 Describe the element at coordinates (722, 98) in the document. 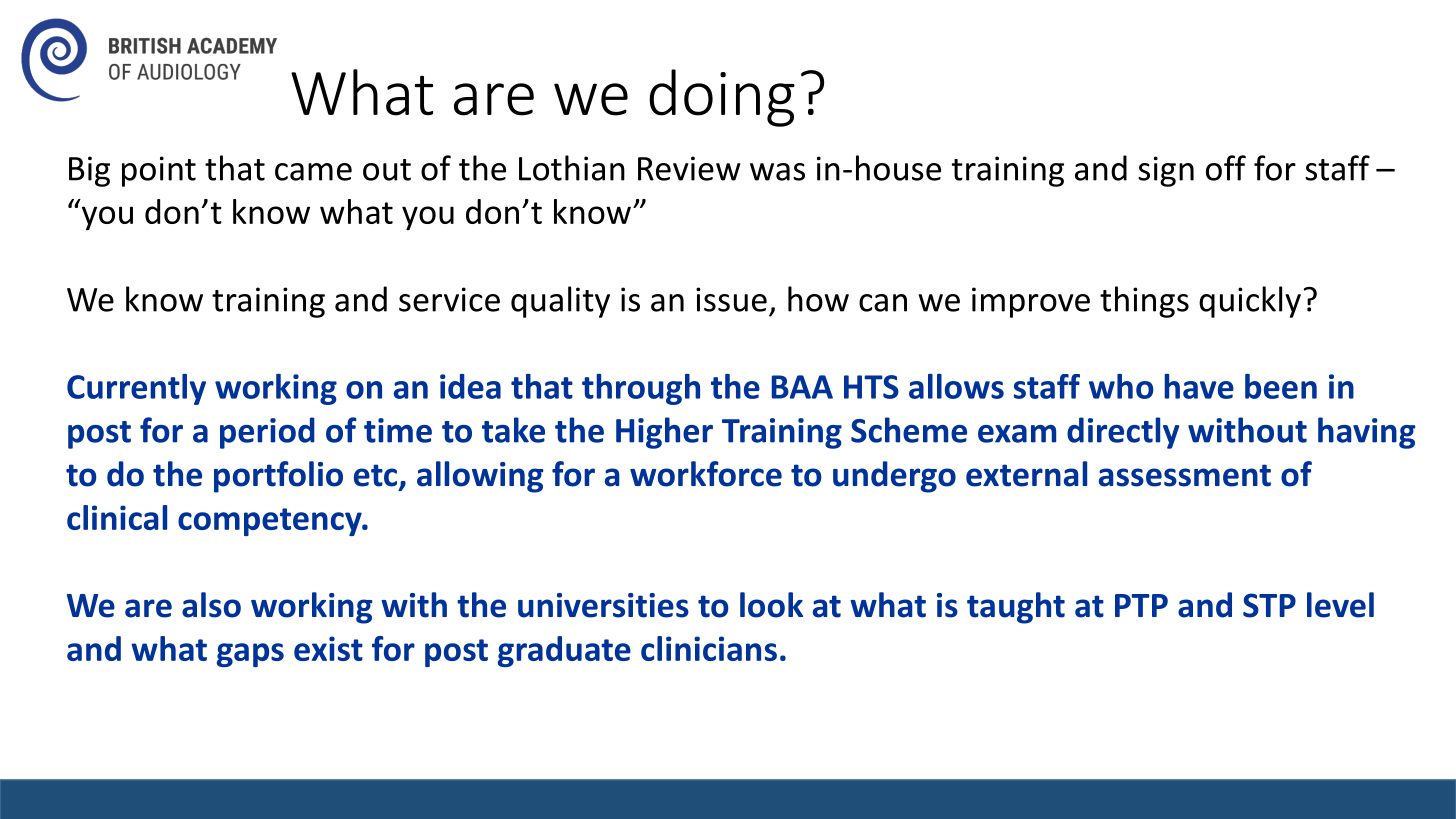

I see `doing` at that location.
